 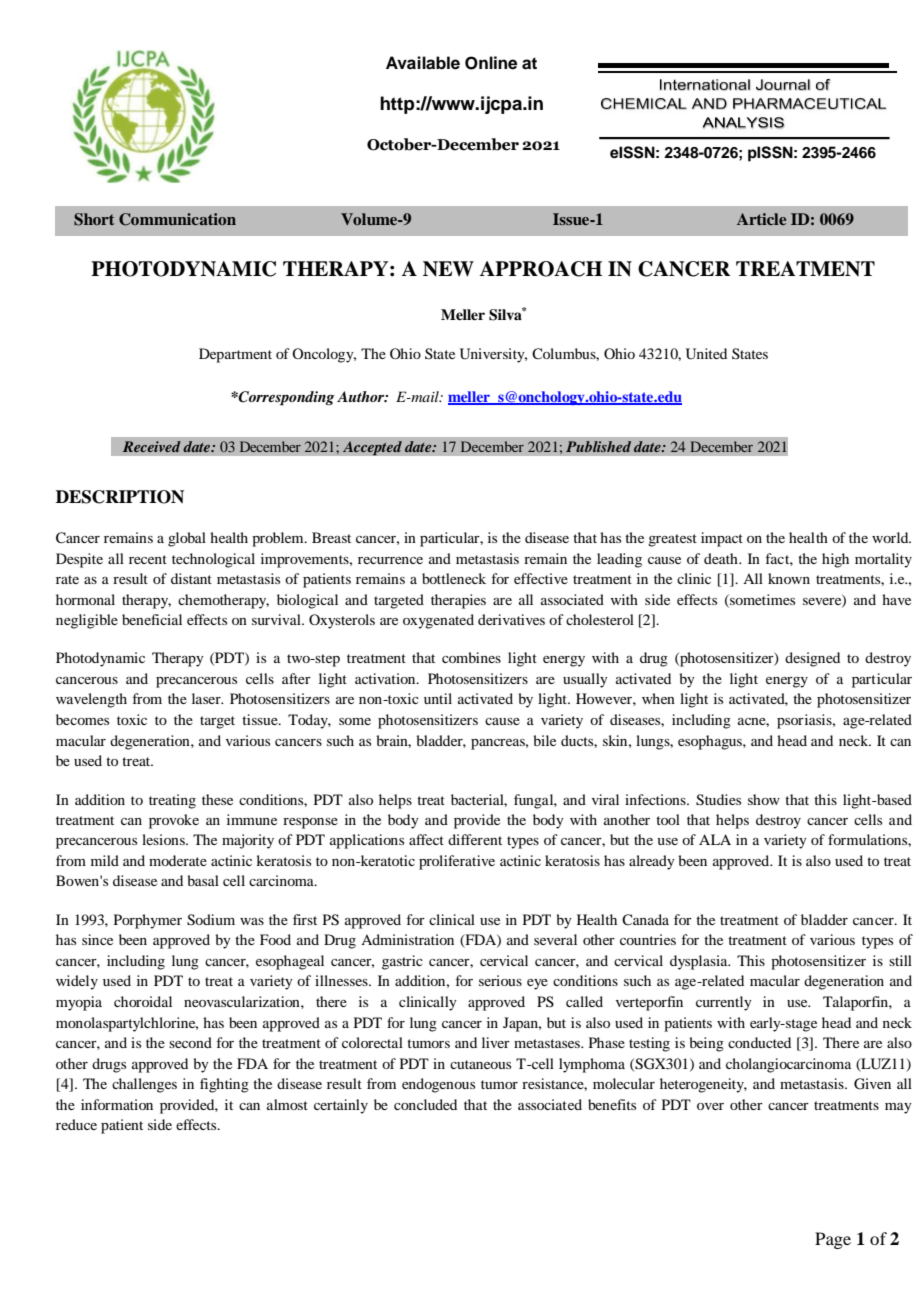 I want to click on Online, so click(x=491, y=63).
